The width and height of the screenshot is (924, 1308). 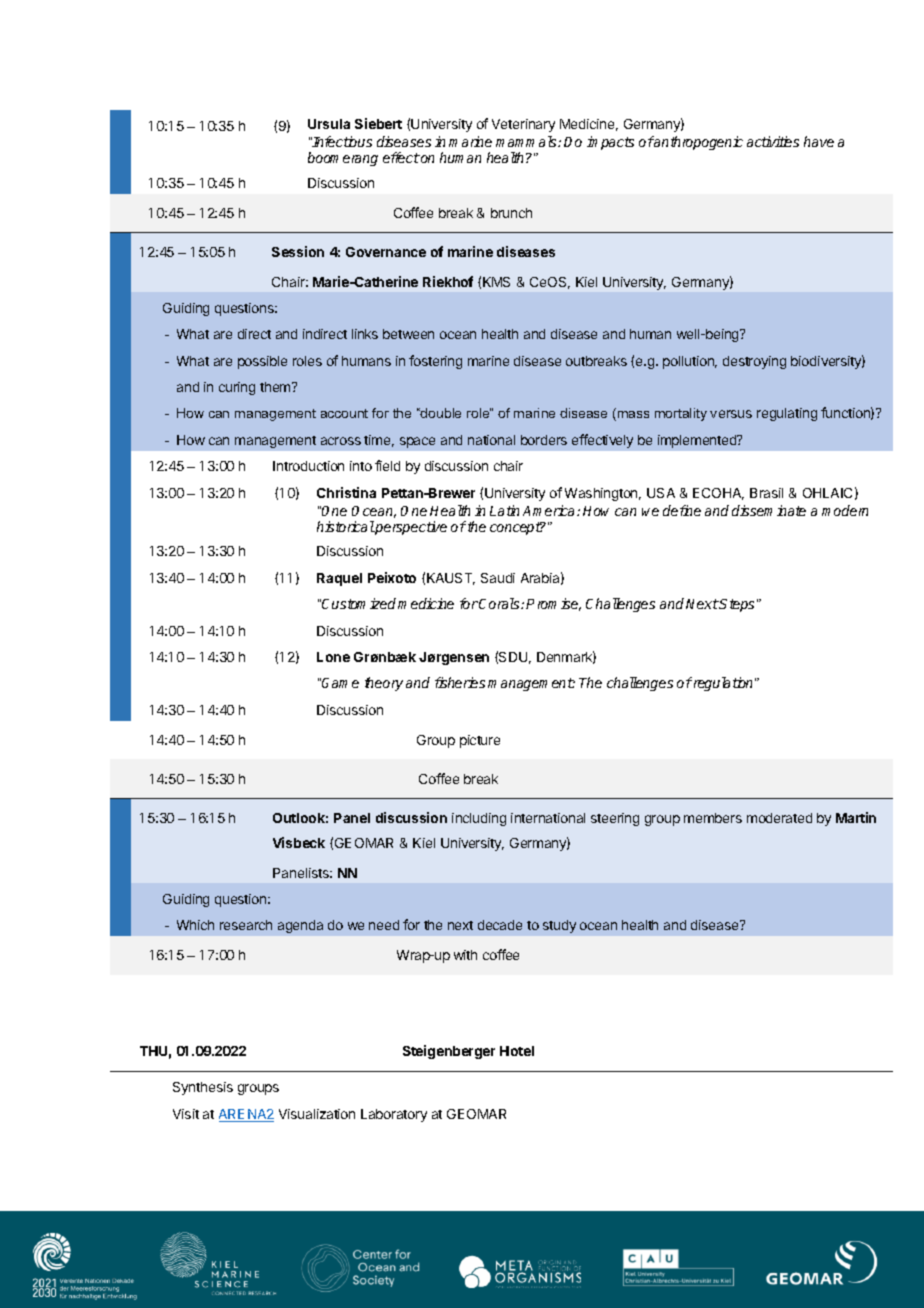 What do you see at coordinates (333, 657) in the screenshot?
I see `Lone` at bounding box center [333, 657].
